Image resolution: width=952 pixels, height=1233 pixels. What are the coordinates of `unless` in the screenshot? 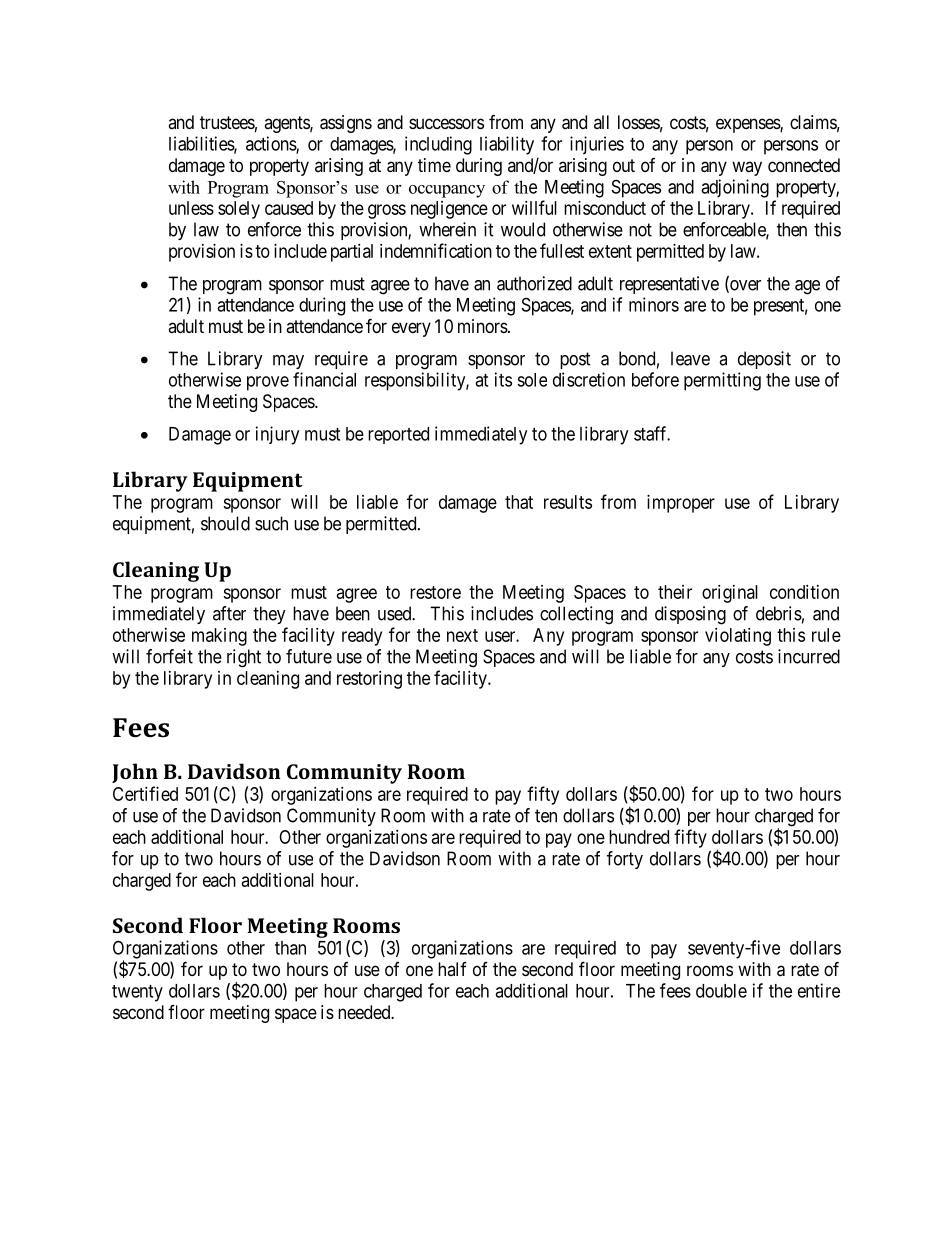 It's located at (191, 208).
